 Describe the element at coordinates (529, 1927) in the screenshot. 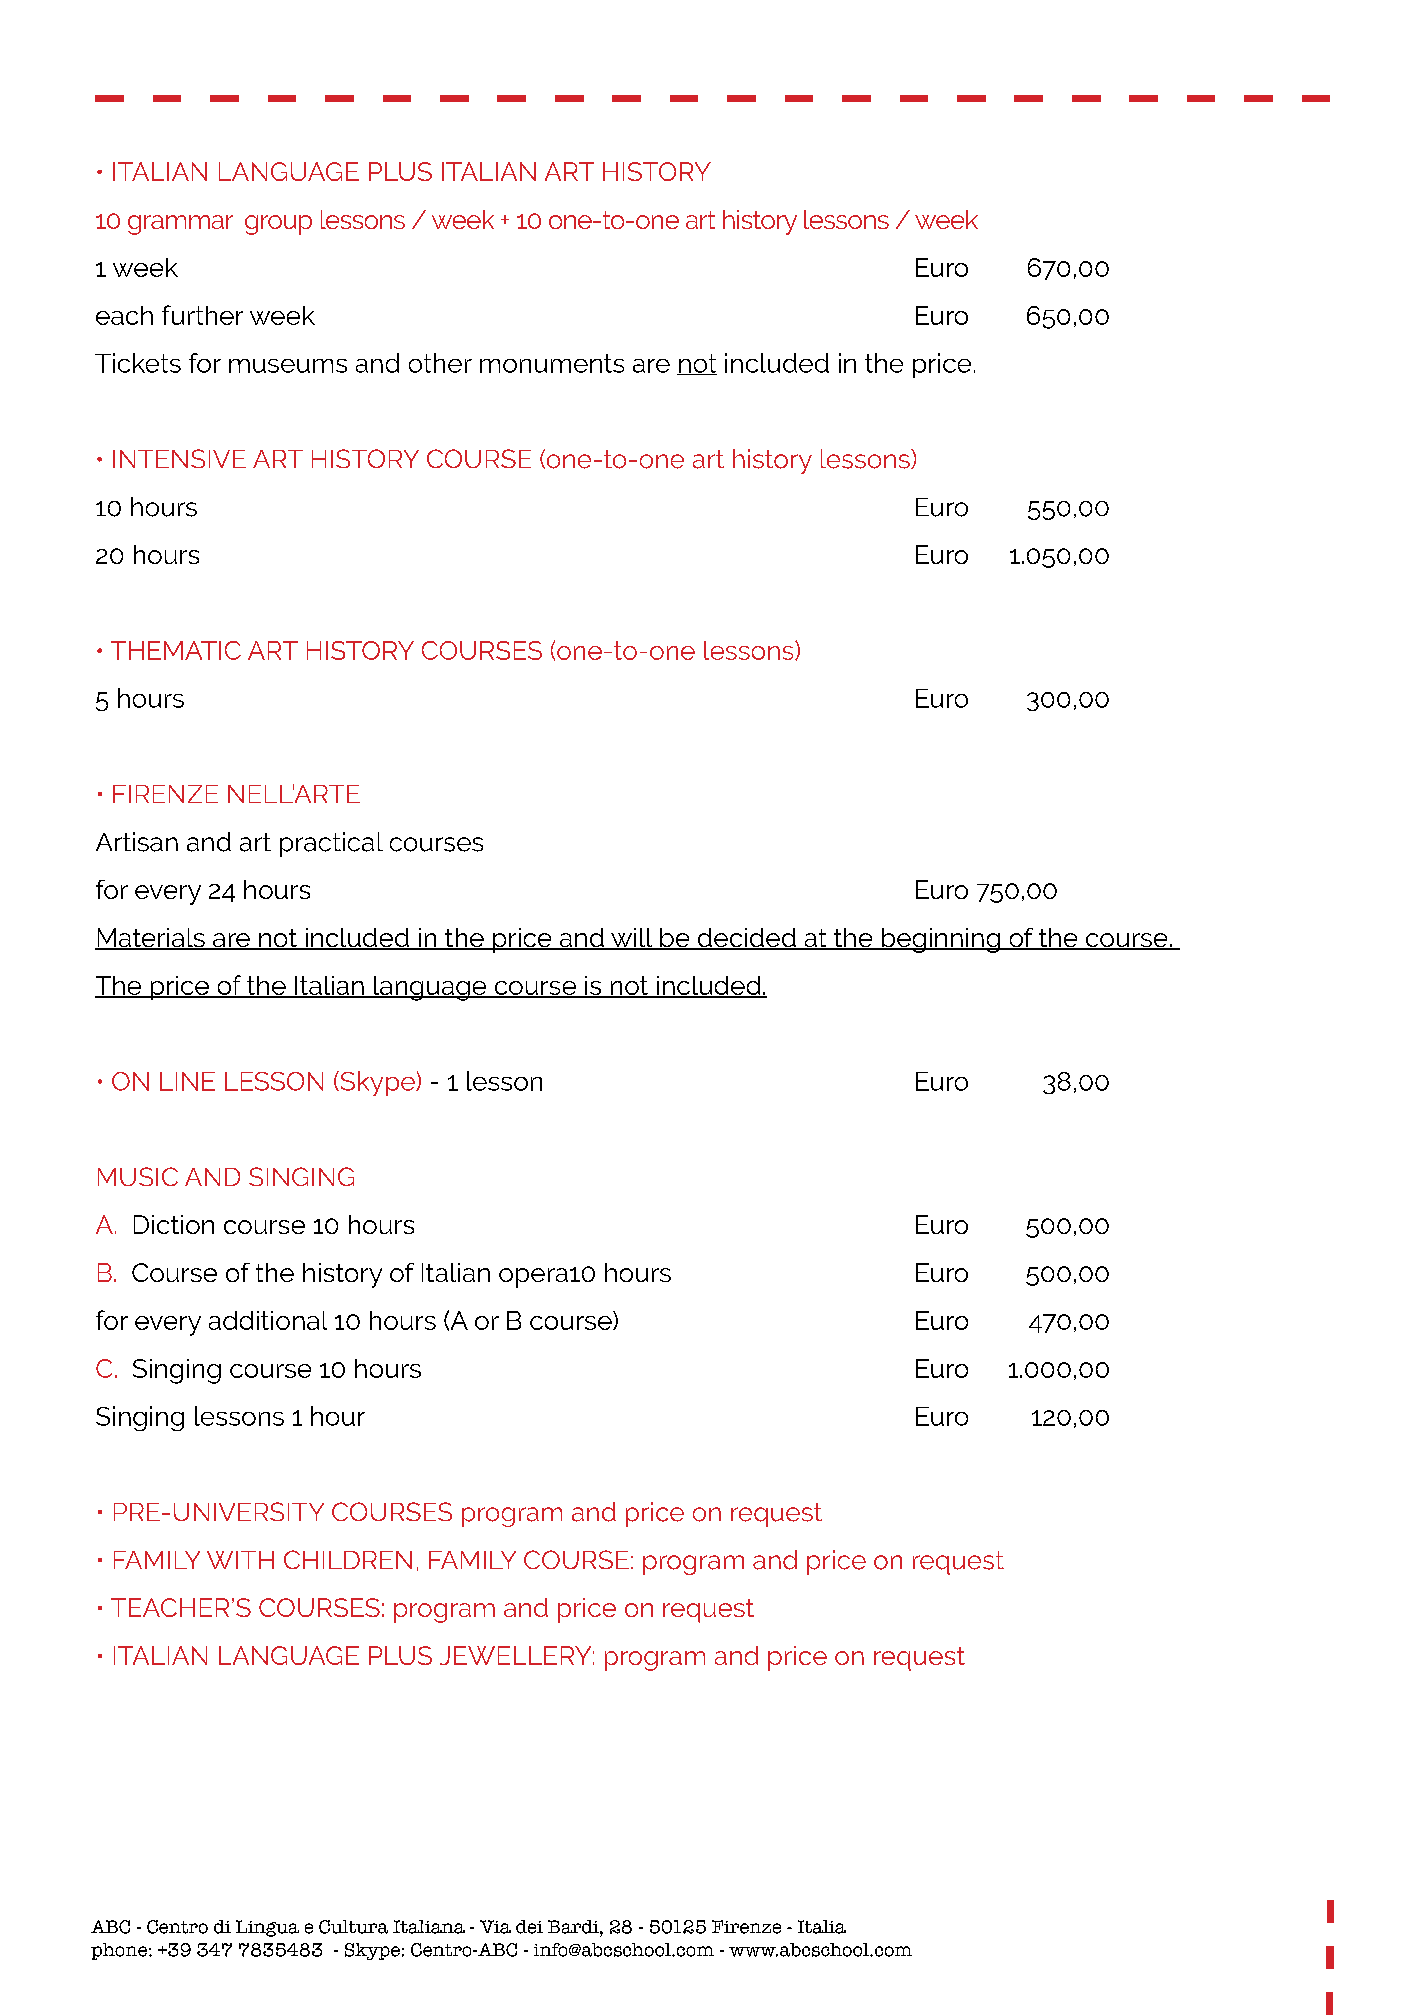

I see `dei` at that location.
